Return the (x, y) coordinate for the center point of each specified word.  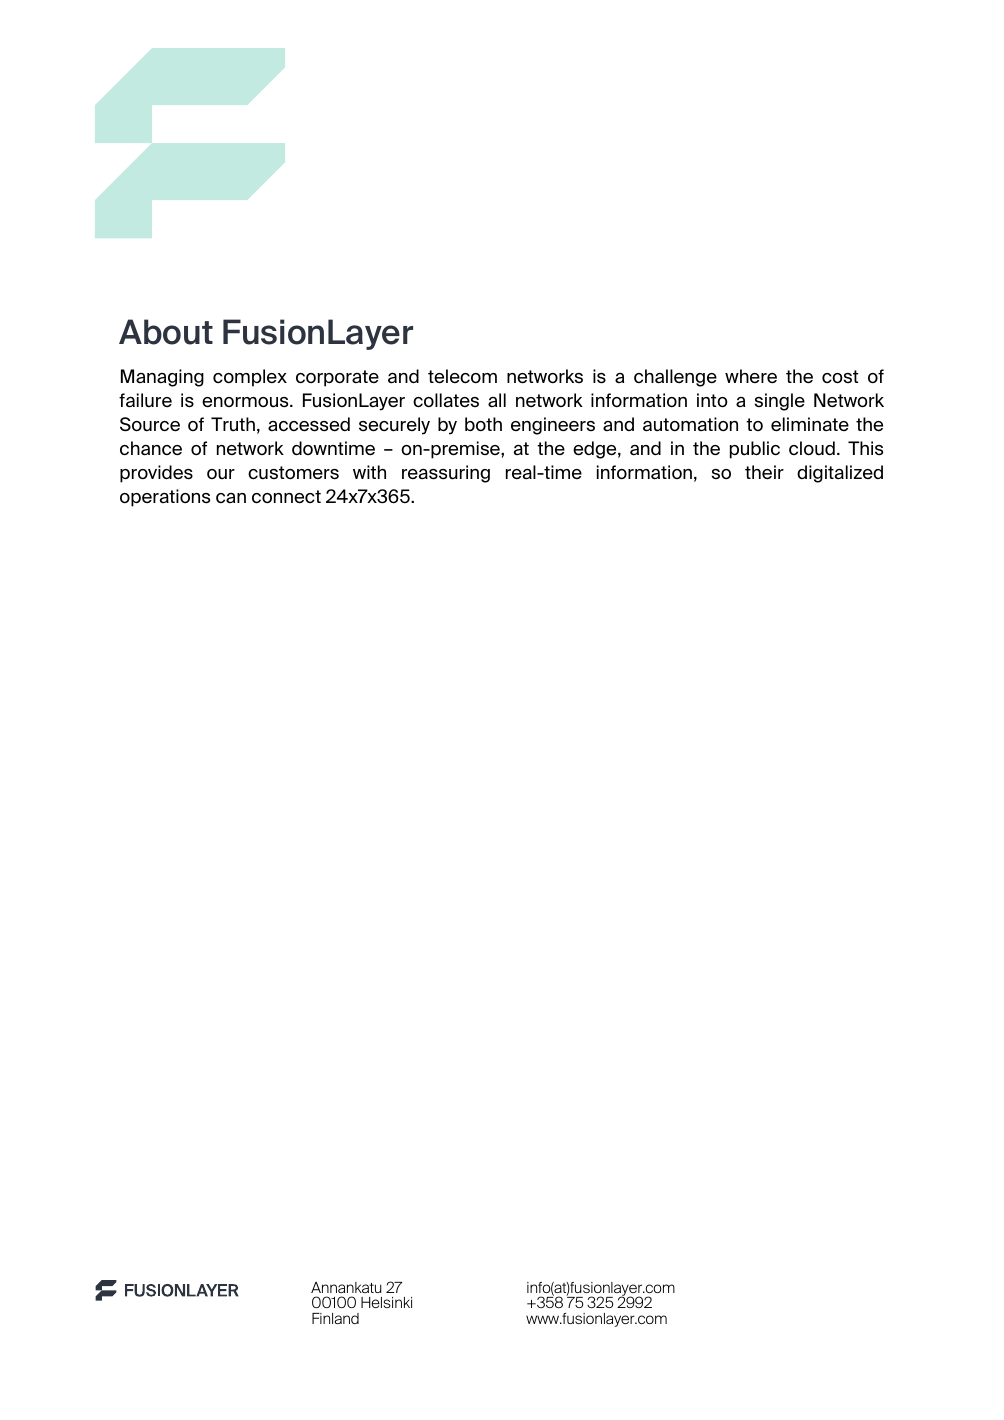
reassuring (446, 474)
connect (286, 497)
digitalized (840, 474)
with (369, 472)
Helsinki (386, 1302)
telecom (462, 376)
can (231, 498)
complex (250, 378)
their (764, 472)
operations (165, 498)
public (755, 450)
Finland (335, 1318)
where (751, 376)
